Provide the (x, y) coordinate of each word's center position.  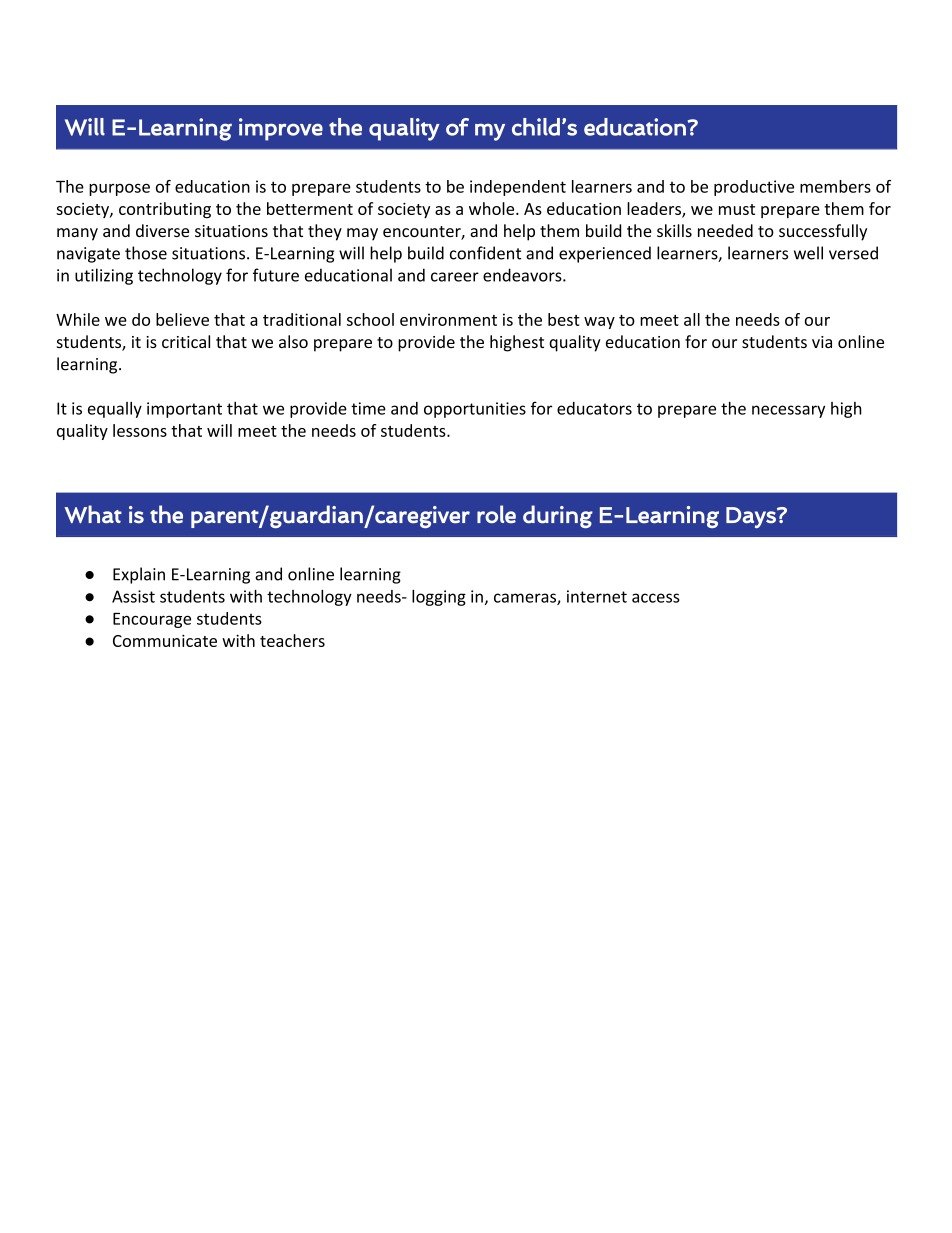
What (93, 514)
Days (752, 517)
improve (281, 129)
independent (518, 188)
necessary (788, 411)
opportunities (475, 410)
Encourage (152, 620)
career (455, 277)
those (146, 253)
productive (754, 188)
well (808, 253)
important (184, 410)
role (496, 514)
